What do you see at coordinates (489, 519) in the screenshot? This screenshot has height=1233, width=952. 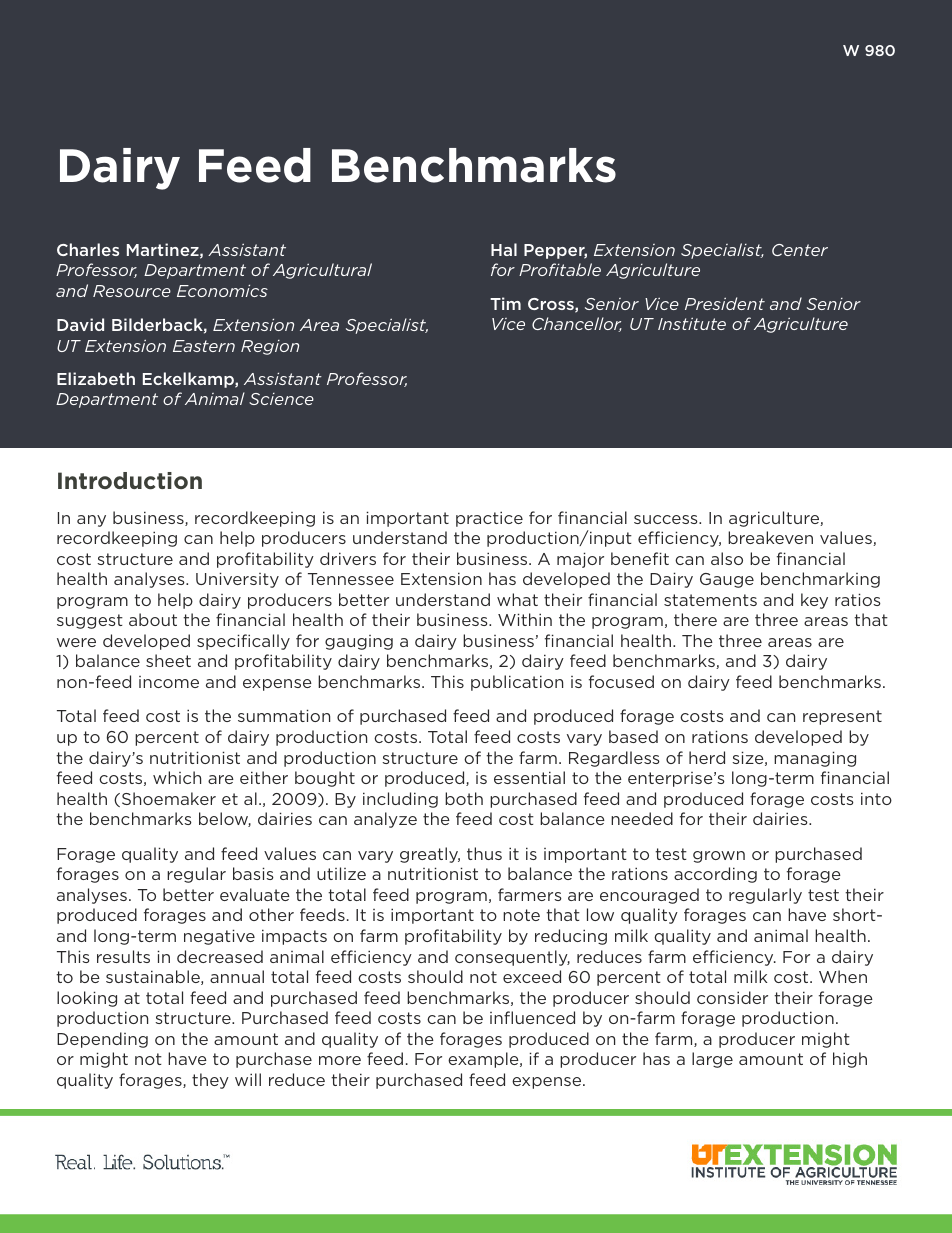 I see `practice` at bounding box center [489, 519].
